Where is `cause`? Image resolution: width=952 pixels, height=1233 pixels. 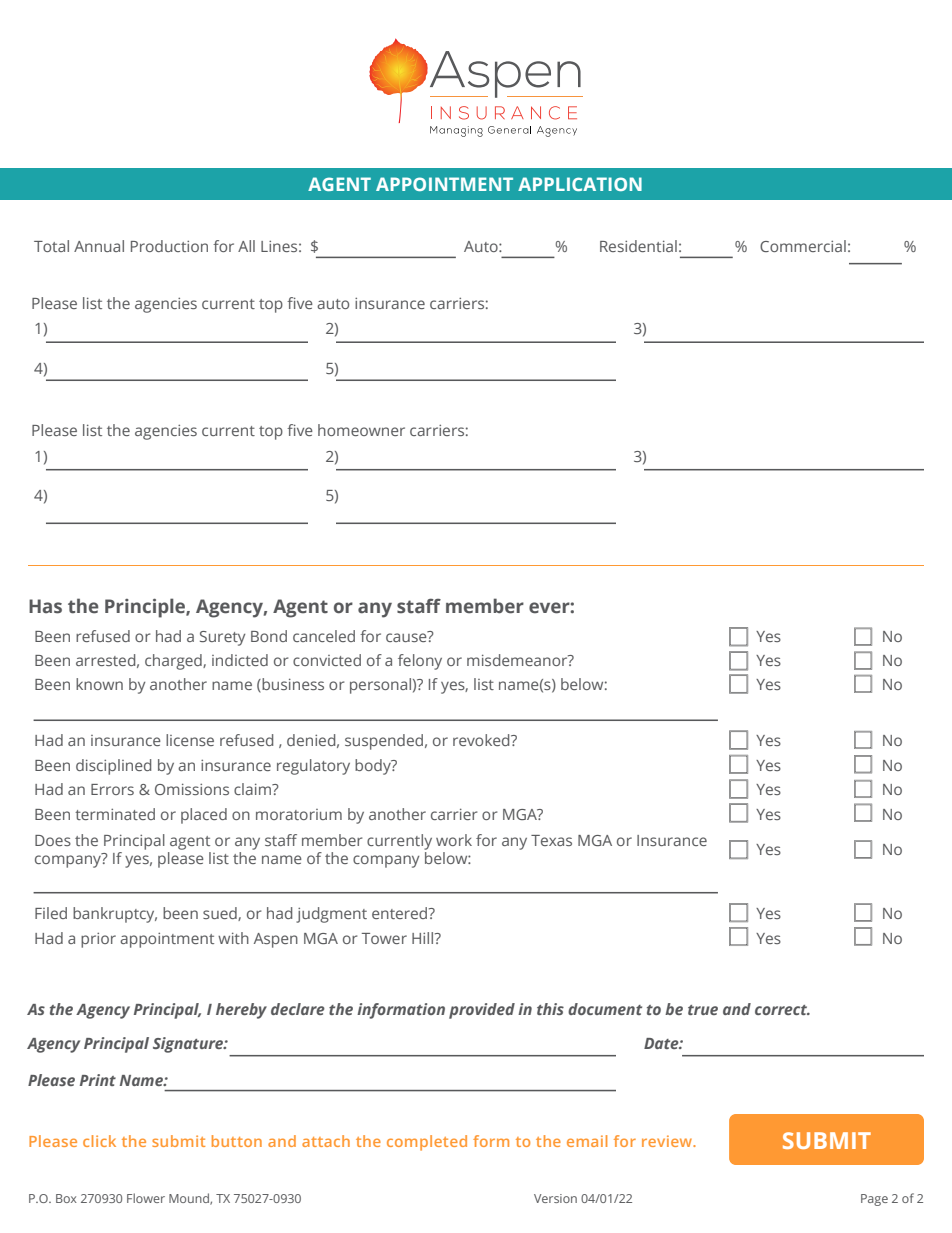
cause is located at coordinates (407, 636).
